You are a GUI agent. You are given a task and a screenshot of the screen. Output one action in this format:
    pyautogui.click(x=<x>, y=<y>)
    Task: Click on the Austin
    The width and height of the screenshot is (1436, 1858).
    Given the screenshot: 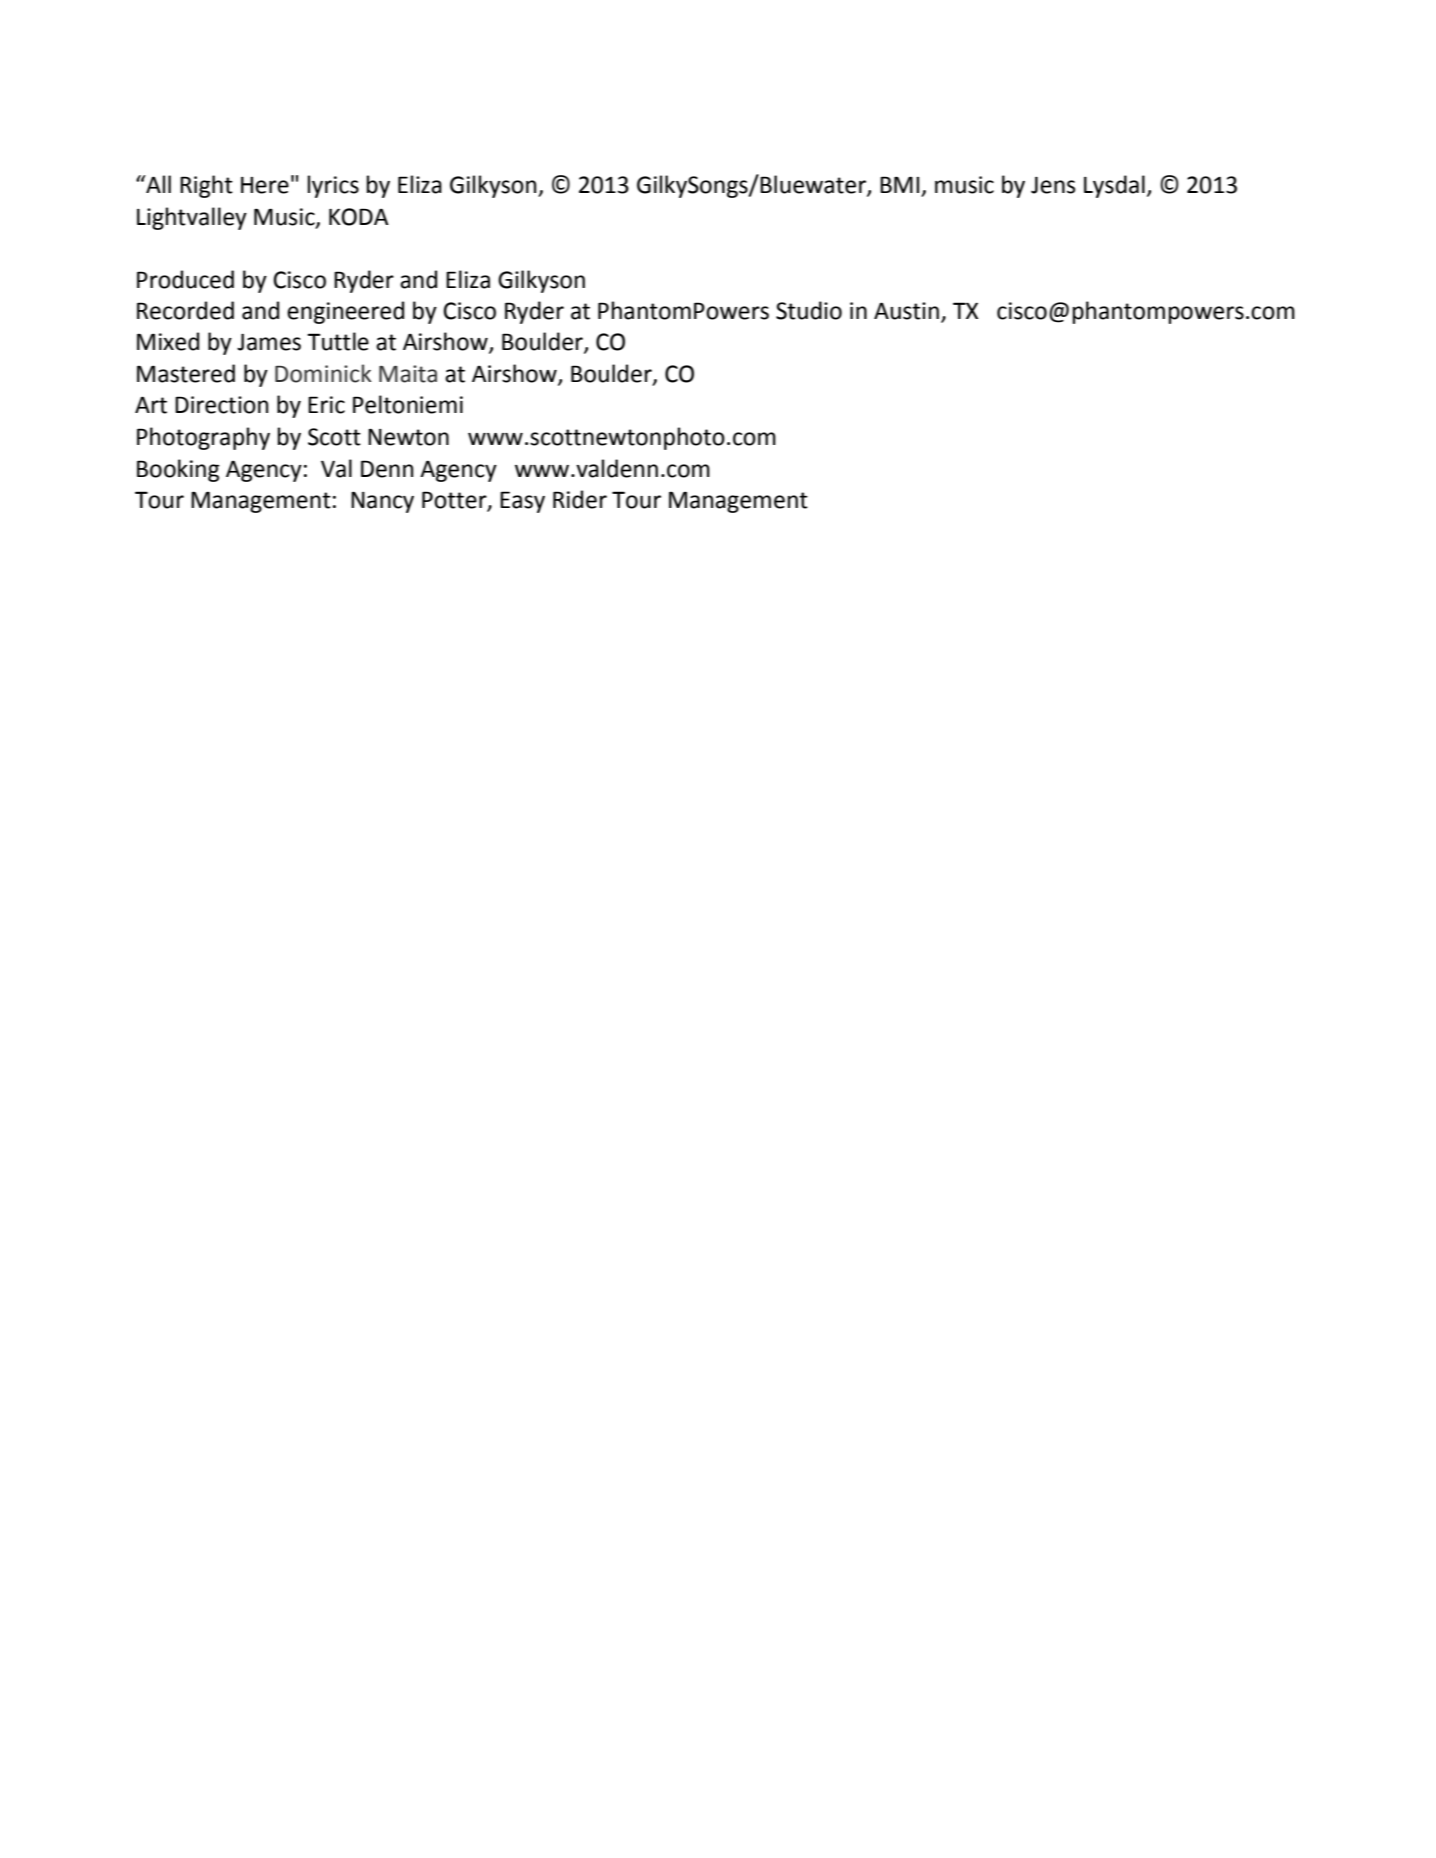 What is the action you would take?
    pyautogui.click(x=906, y=311)
